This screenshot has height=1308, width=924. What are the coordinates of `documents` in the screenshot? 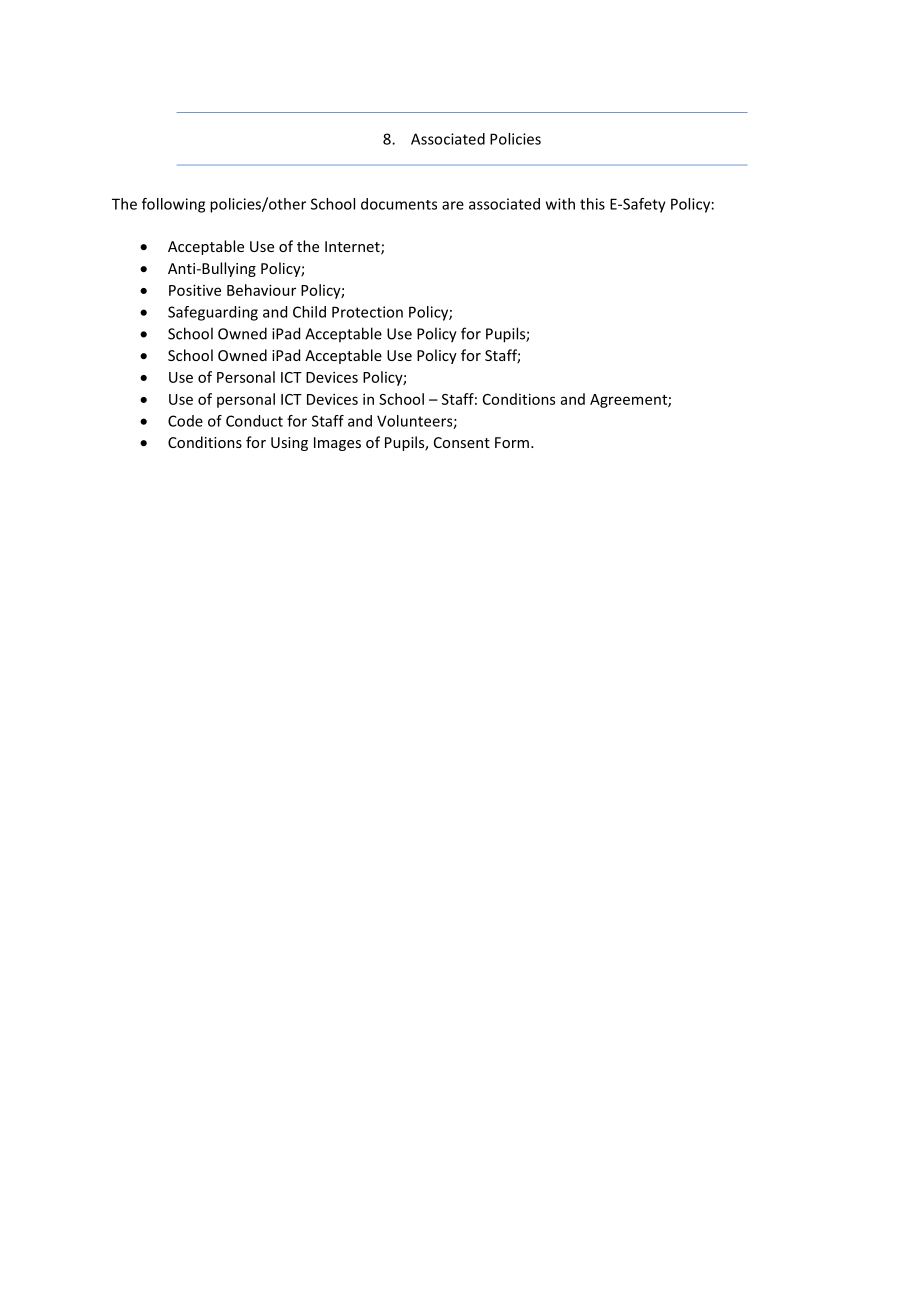 It's located at (399, 204).
